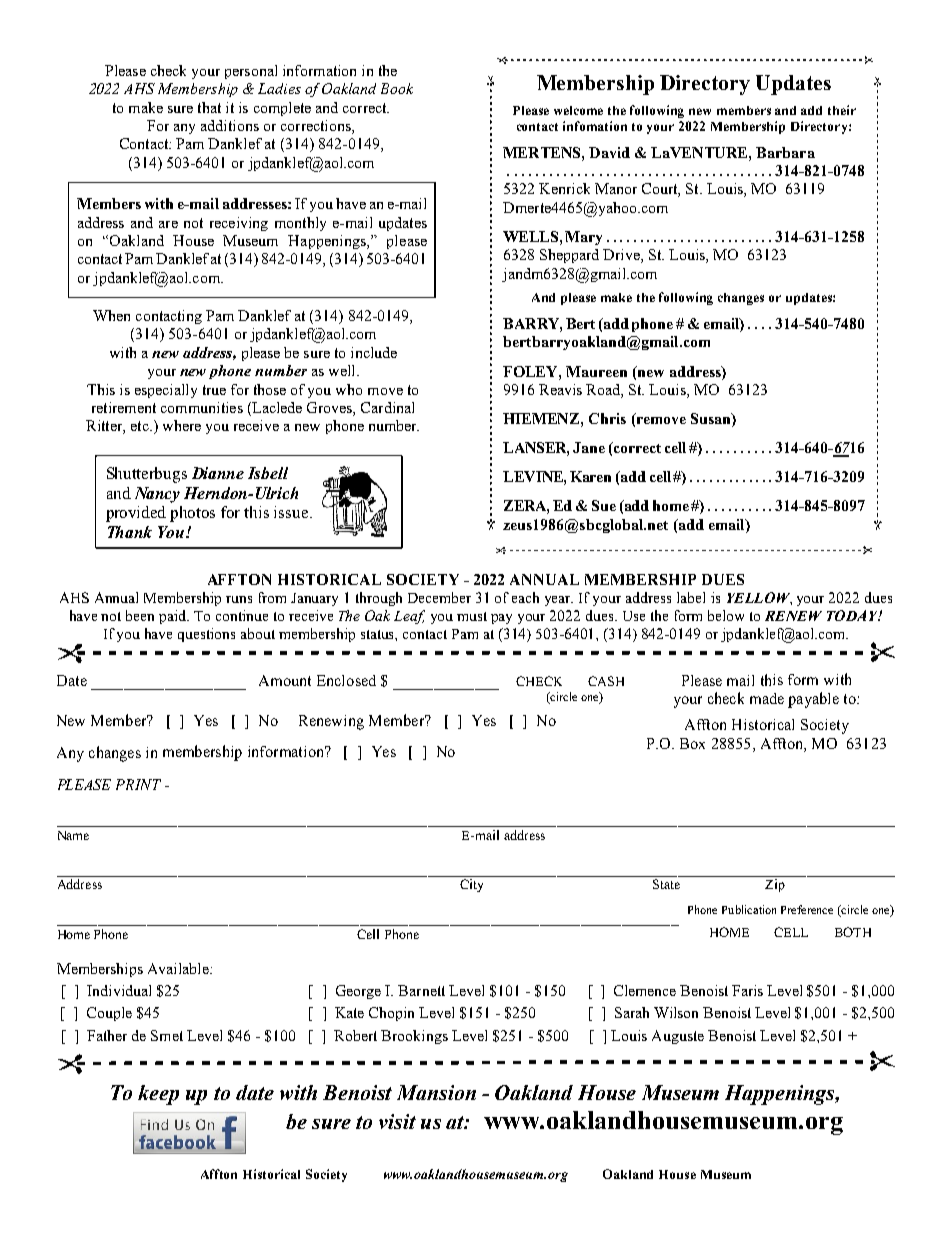  What do you see at coordinates (397, 88) in the screenshot?
I see `Book` at bounding box center [397, 88].
